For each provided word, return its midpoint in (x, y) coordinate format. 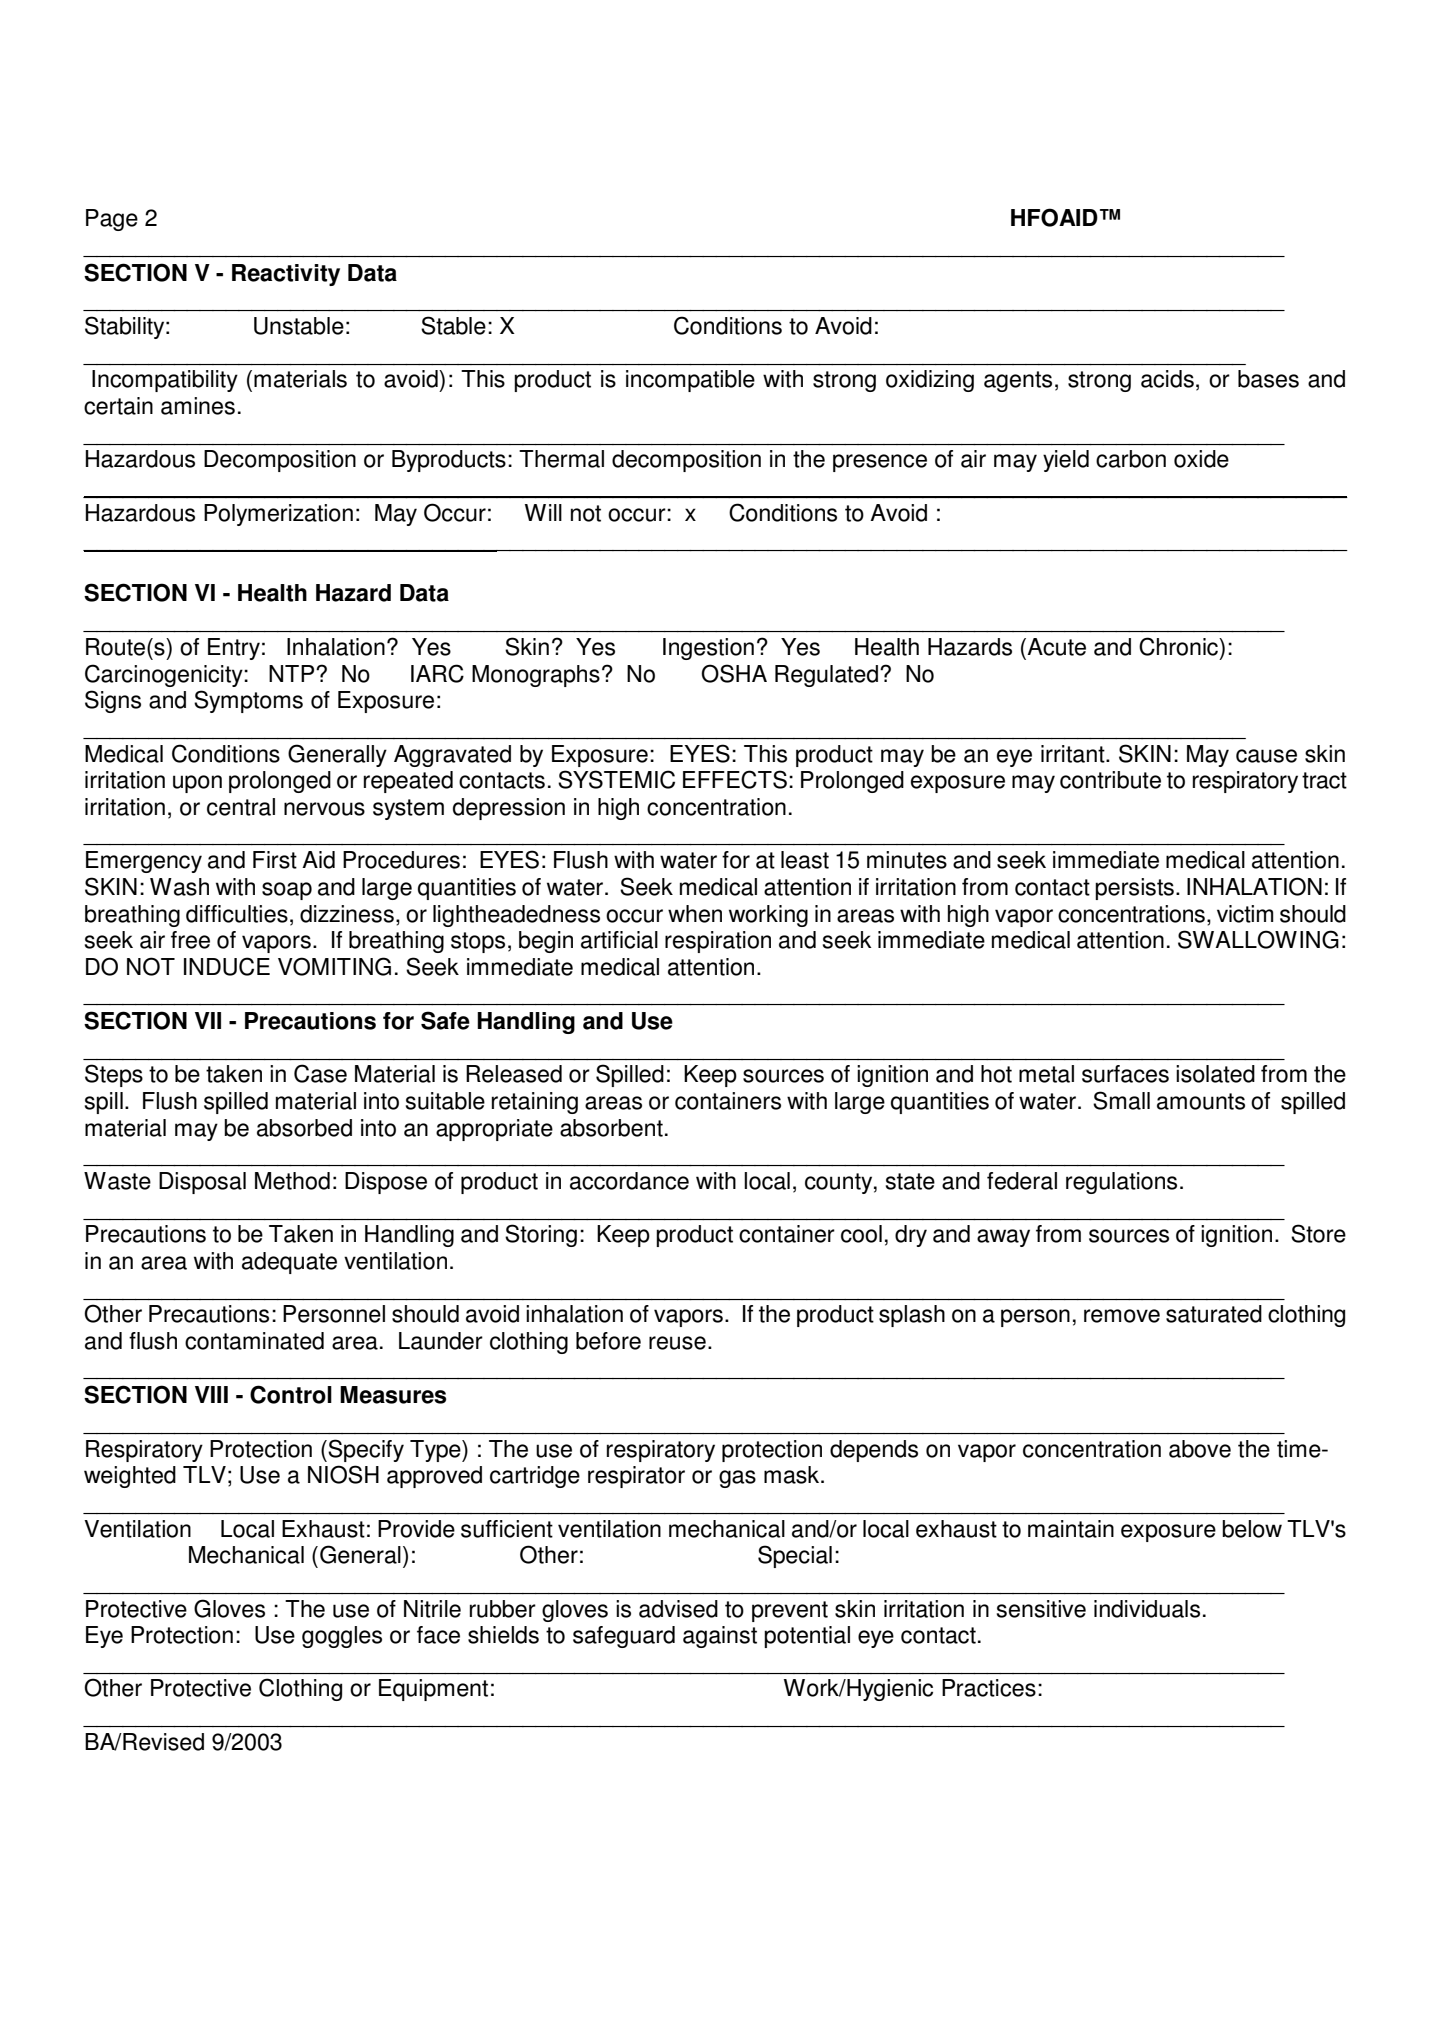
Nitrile (432, 1609)
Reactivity (286, 275)
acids (1167, 379)
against (720, 1637)
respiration (718, 942)
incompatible (690, 381)
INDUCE (227, 966)
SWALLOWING (1258, 939)
